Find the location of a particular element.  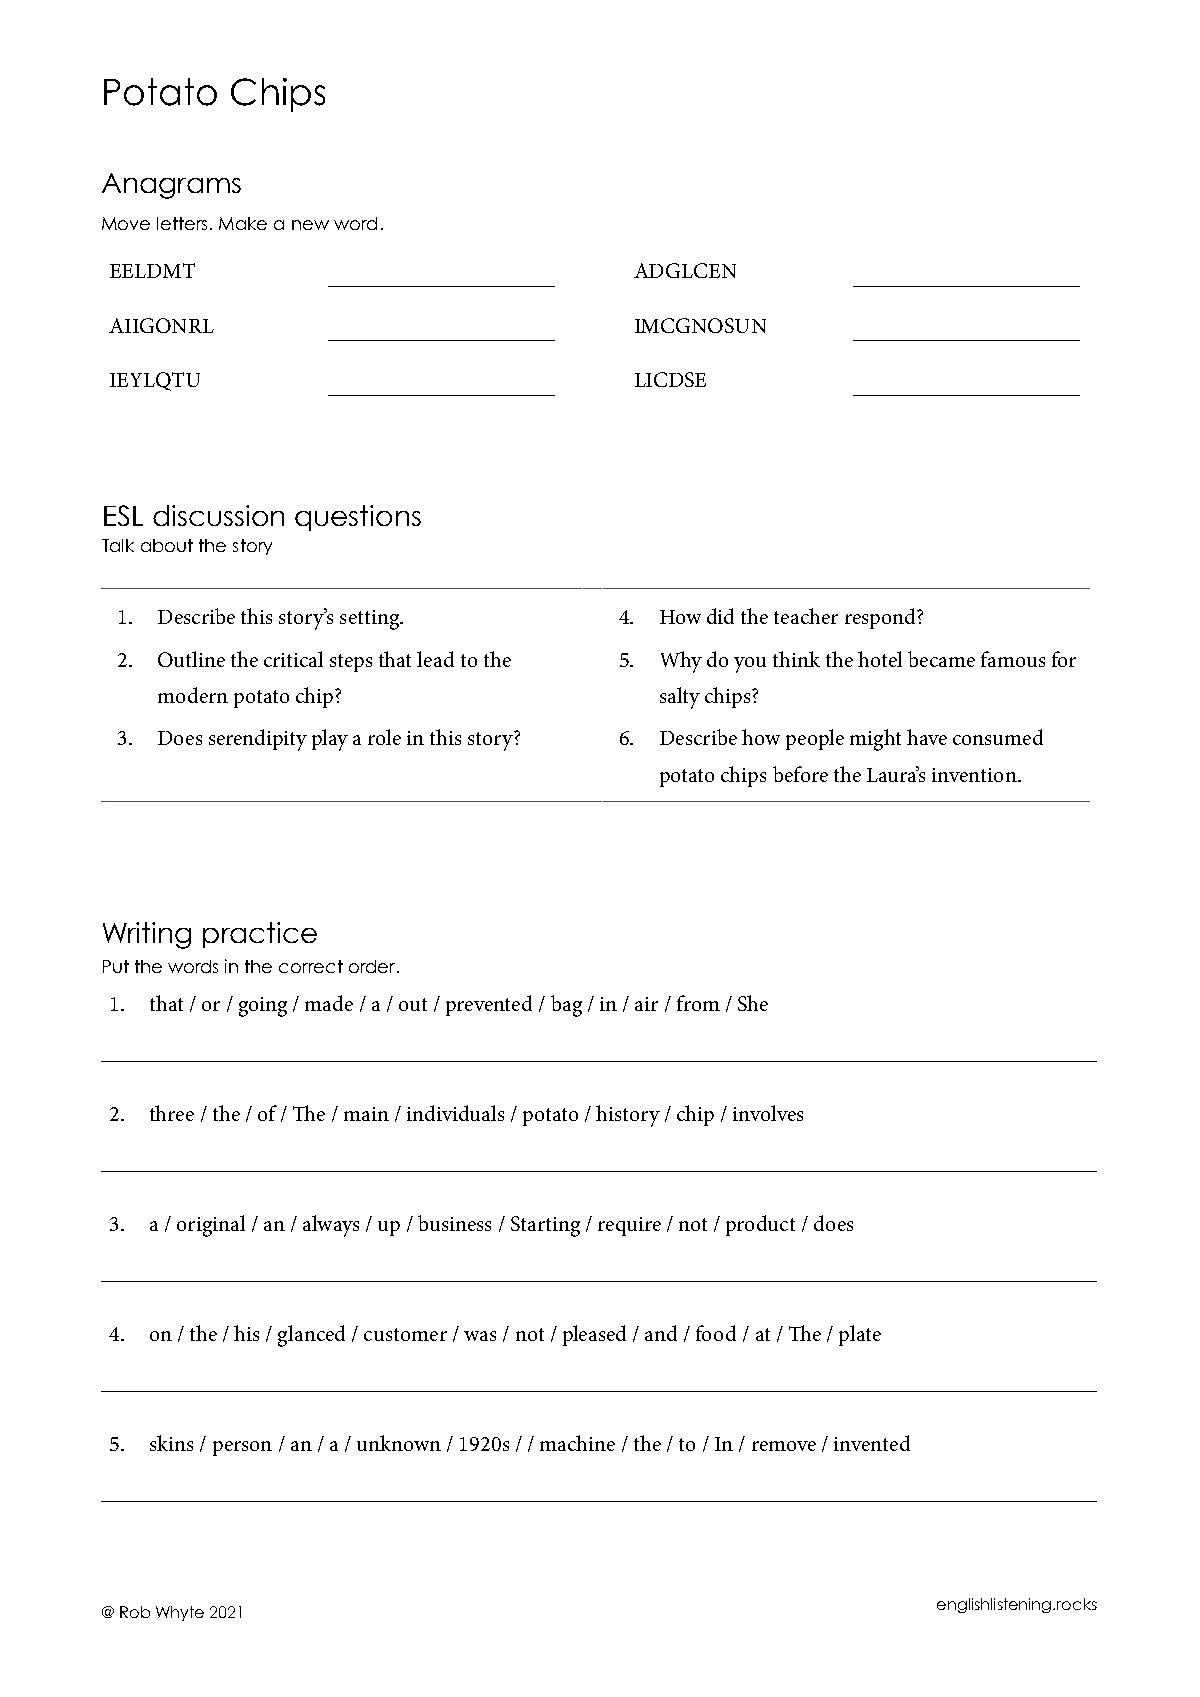

teacher is located at coordinates (806, 616).
